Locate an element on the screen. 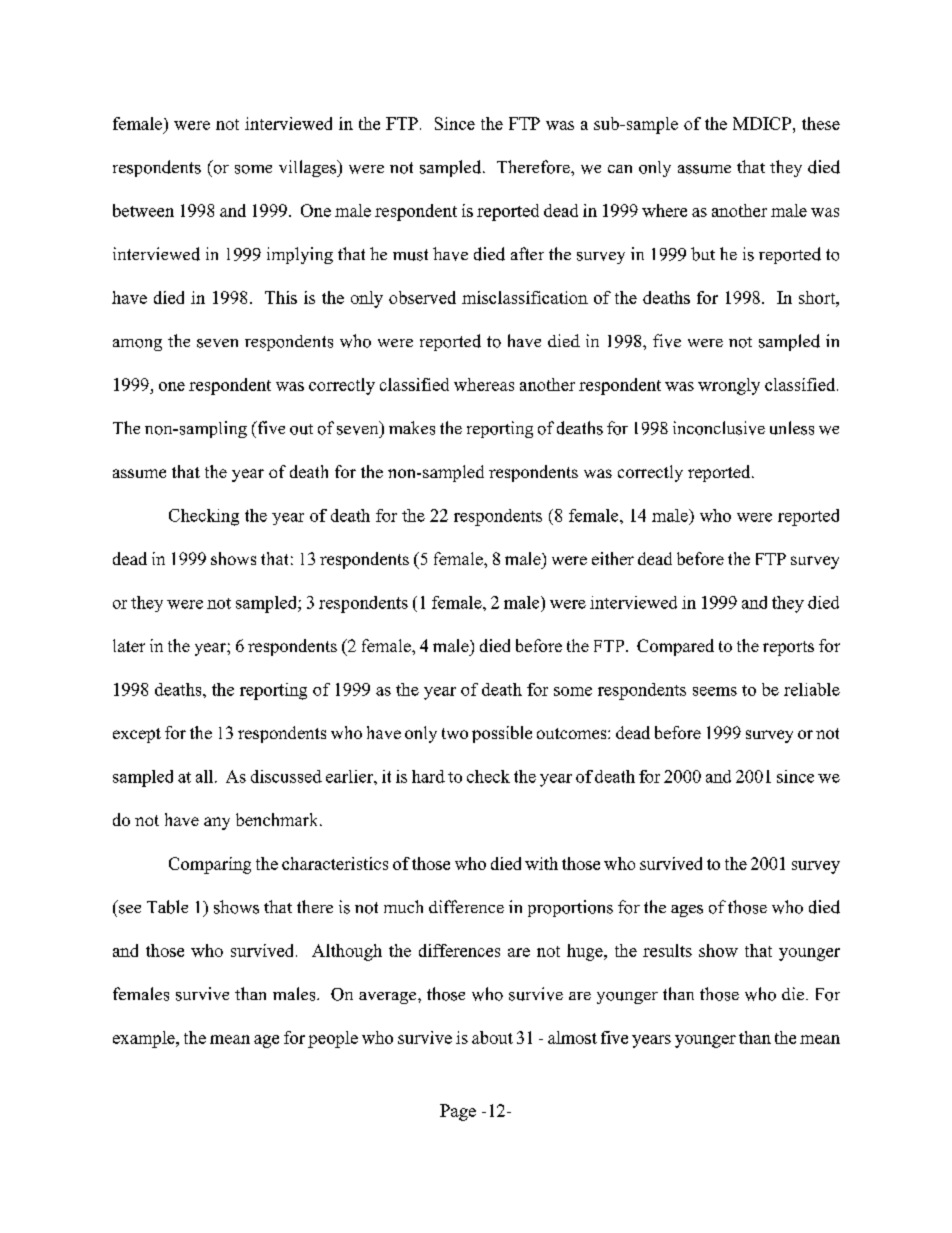 The image size is (952, 1233). can is located at coordinates (620, 169).
